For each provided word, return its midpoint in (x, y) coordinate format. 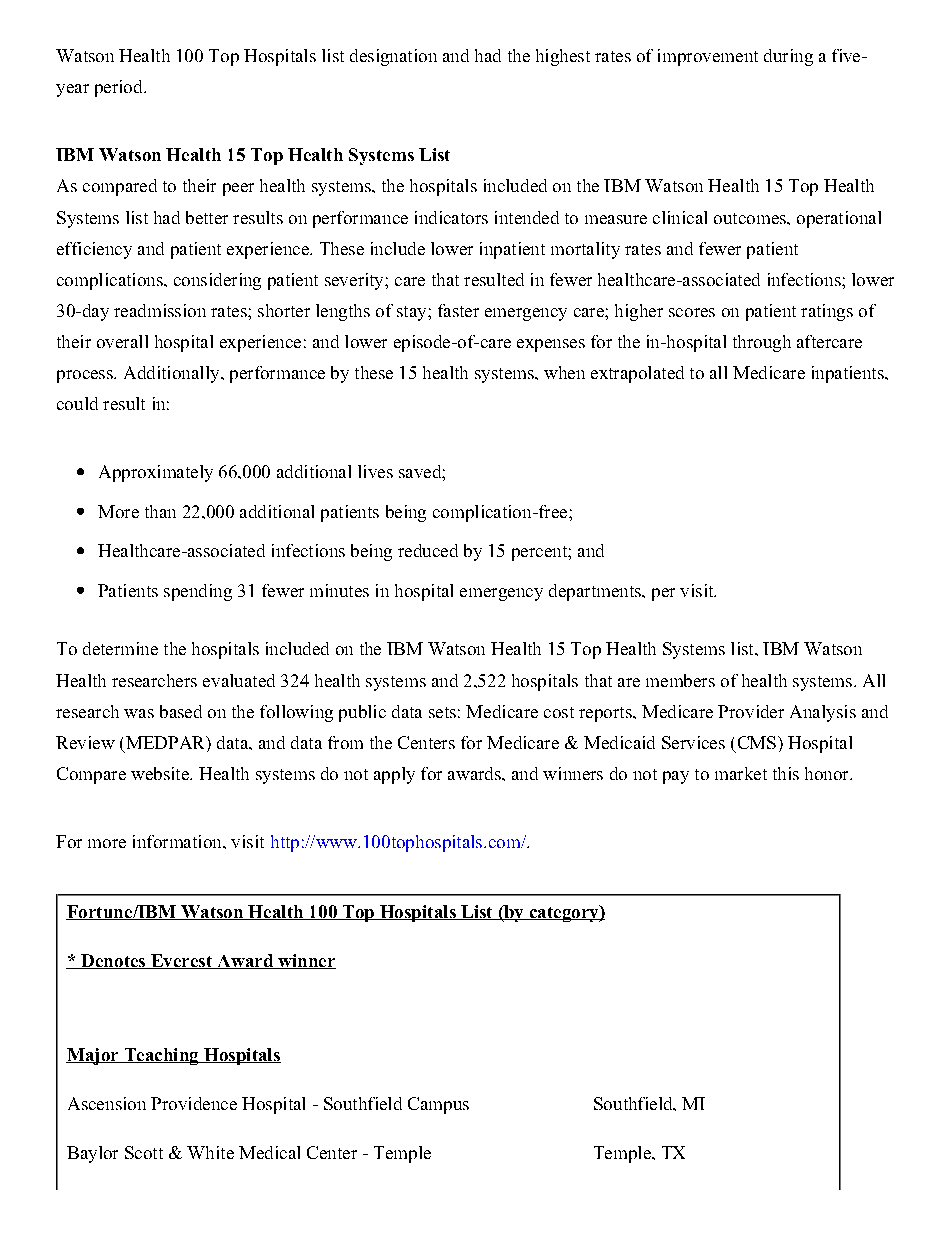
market (741, 773)
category (564, 913)
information (178, 841)
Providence (194, 1103)
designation (393, 57)
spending (198, 592)
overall (122, 341)
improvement (708, 57)
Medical (269, 1152)
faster (458, 310)
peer (238, 189)
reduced (428, 550)
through (762, 343)
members (680, 680)
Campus (438, 1105)
